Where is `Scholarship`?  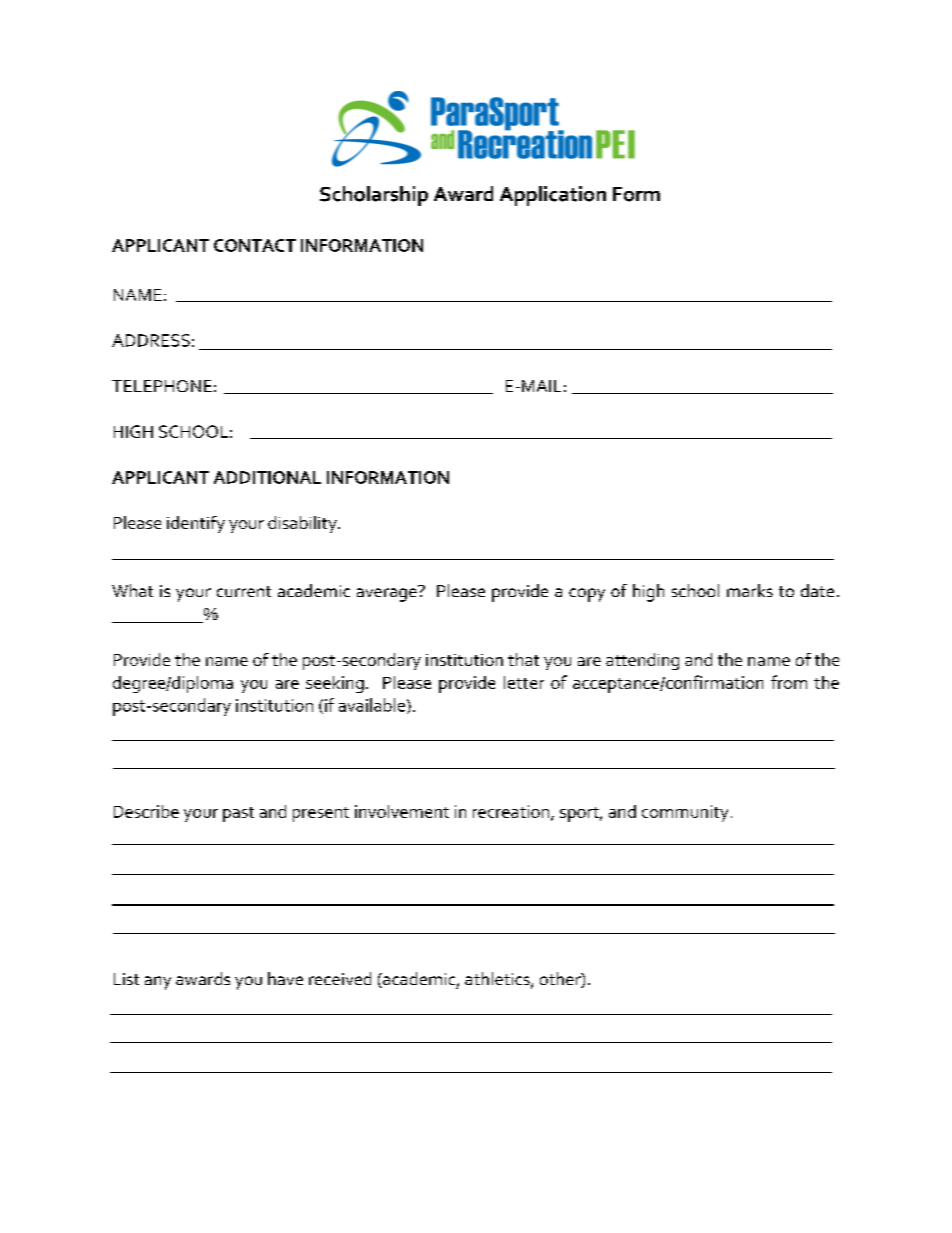
Scholarship is located at coordinates (374, 196).
